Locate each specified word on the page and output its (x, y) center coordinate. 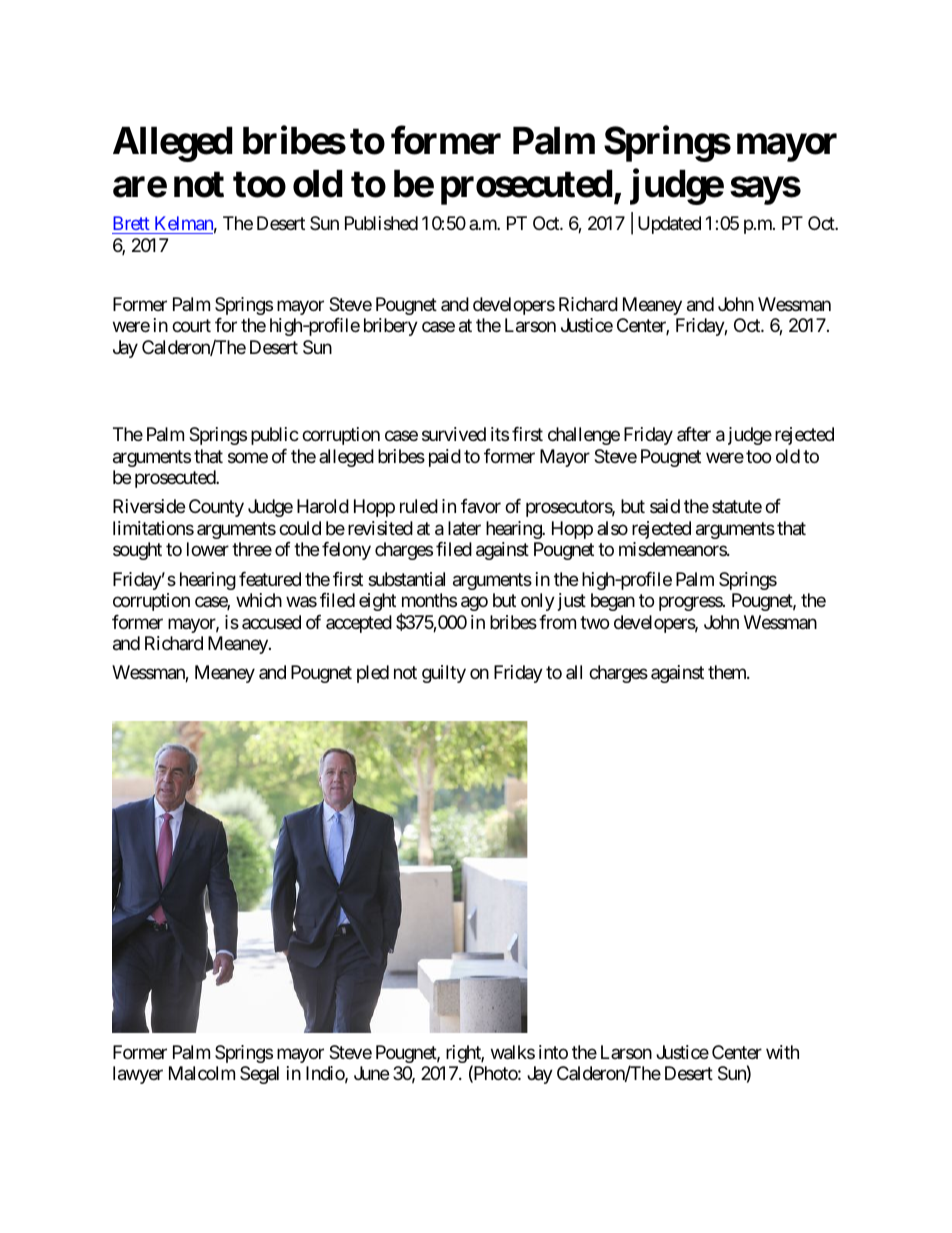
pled (373, 674)
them (728, 672)
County (216, 508)
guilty (444, 674)
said (665, 506)
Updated (669, 225)
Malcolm (202, 1073)
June (371, 1073)
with (782, 1052)
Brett (132, 225)
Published (381, 223)
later (464, 528)
